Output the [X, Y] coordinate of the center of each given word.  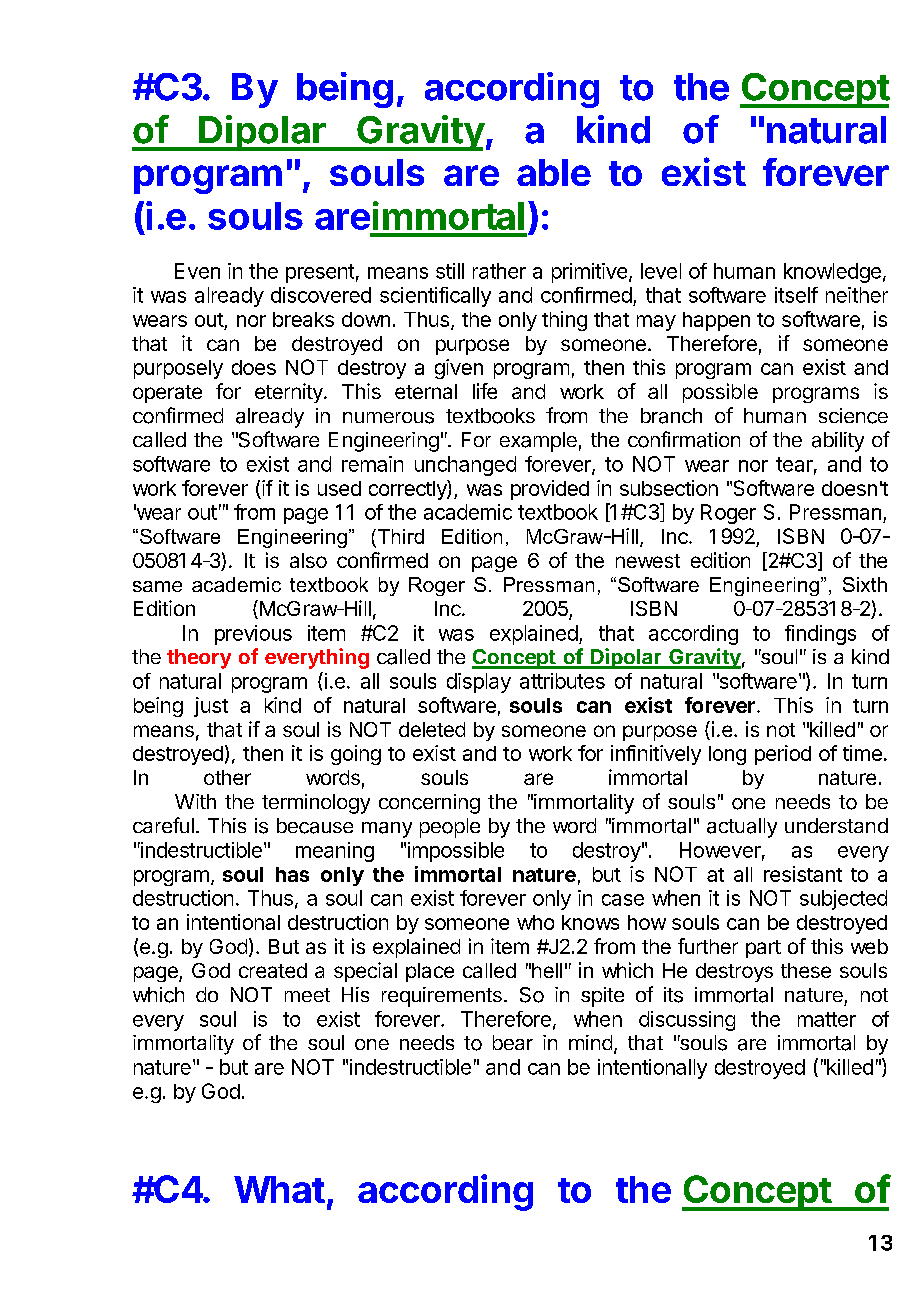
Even [197, 271]
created [273, 970]
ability [838, 442]
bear [513, 1042]
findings [820, 635]
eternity [290, 393]
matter [827, 1019]
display [479, 683]
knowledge [832, 273]
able [554, 172]
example [538, 442]
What [279, 1189]
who [535, 922]
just [211, 707]
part [763, 949]
